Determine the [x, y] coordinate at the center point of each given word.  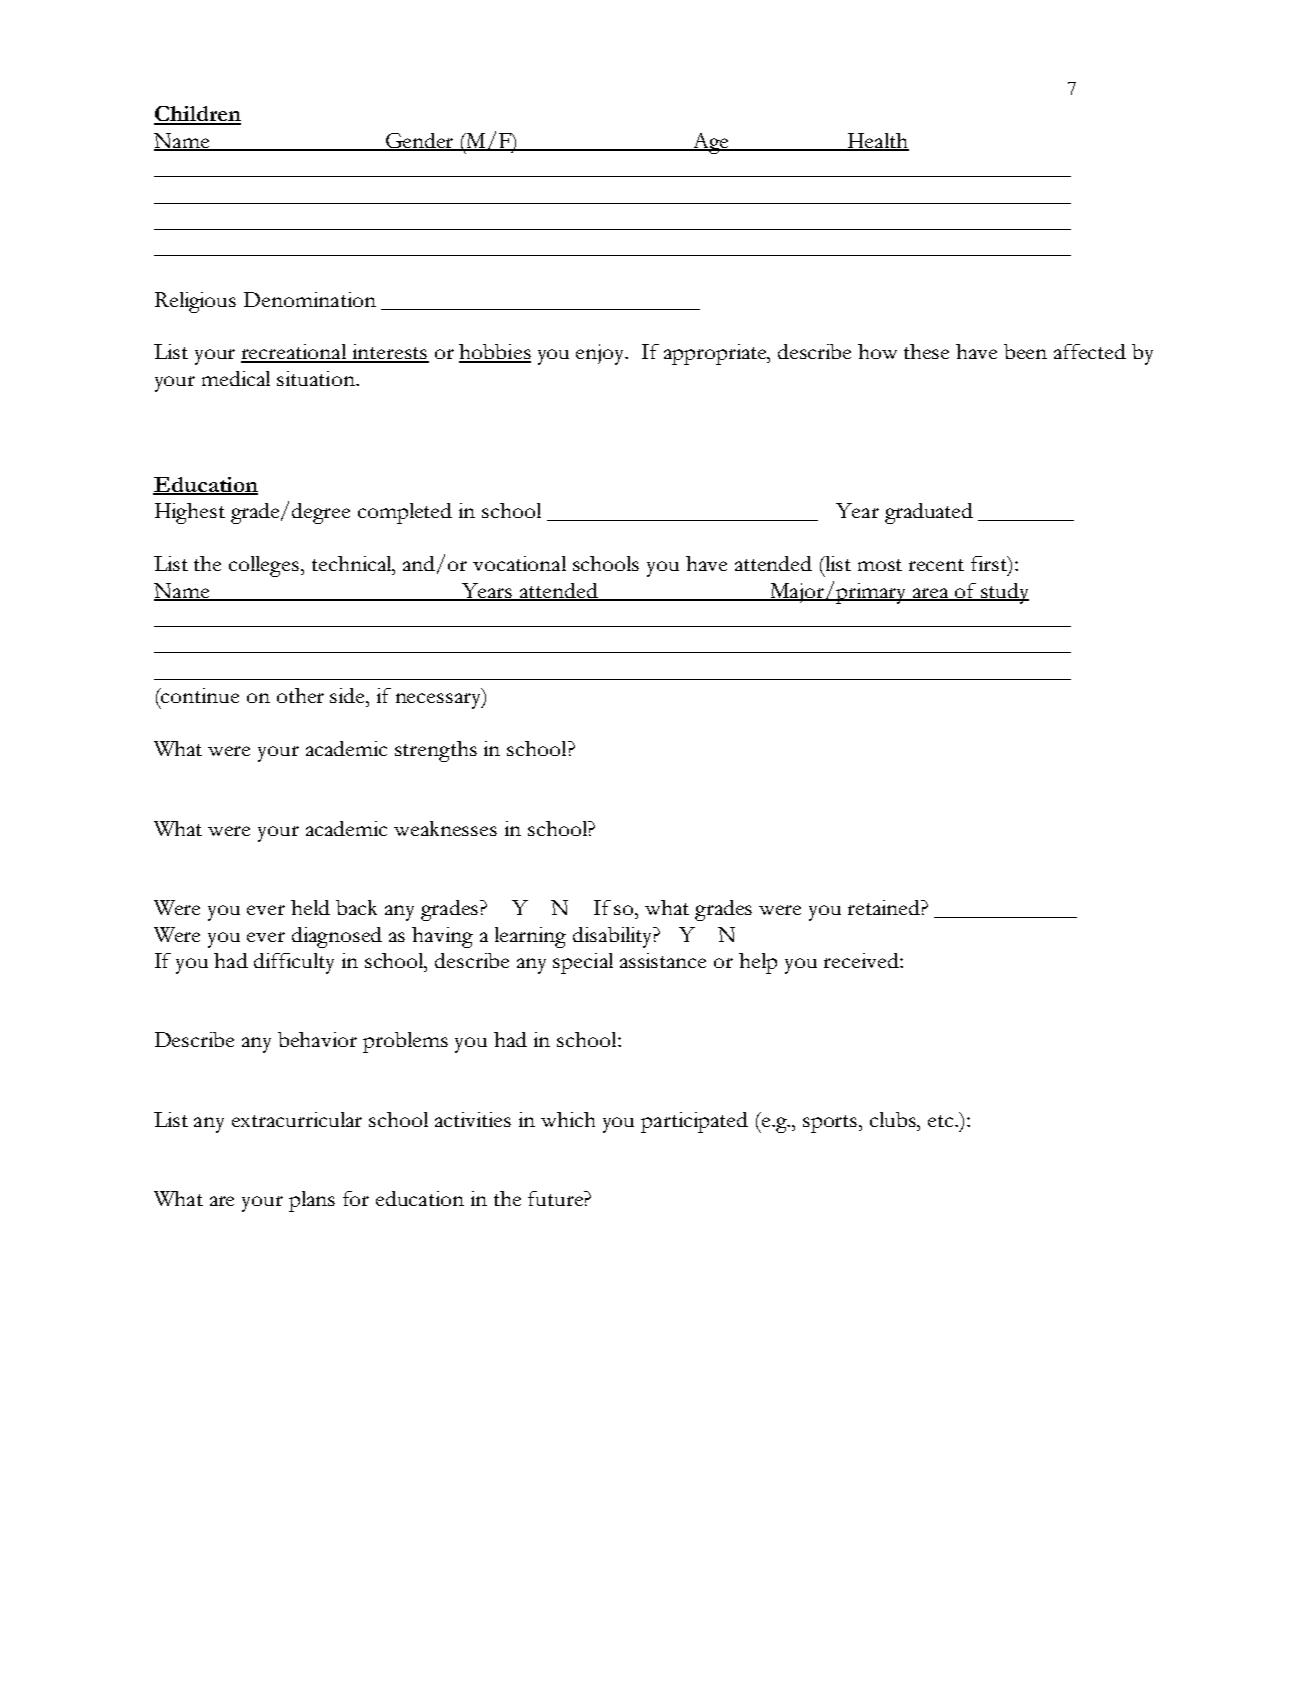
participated [694, 1122]
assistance [663, 960]
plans [312, 1201]
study [1004, 593]
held [310, 907]
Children [197, 115]
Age [710, 143]
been [1025, 351]
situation [317, 378]
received [862, 960]
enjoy [601, 354]
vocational [519, 563]
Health [876, 142]
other [300, 695]
